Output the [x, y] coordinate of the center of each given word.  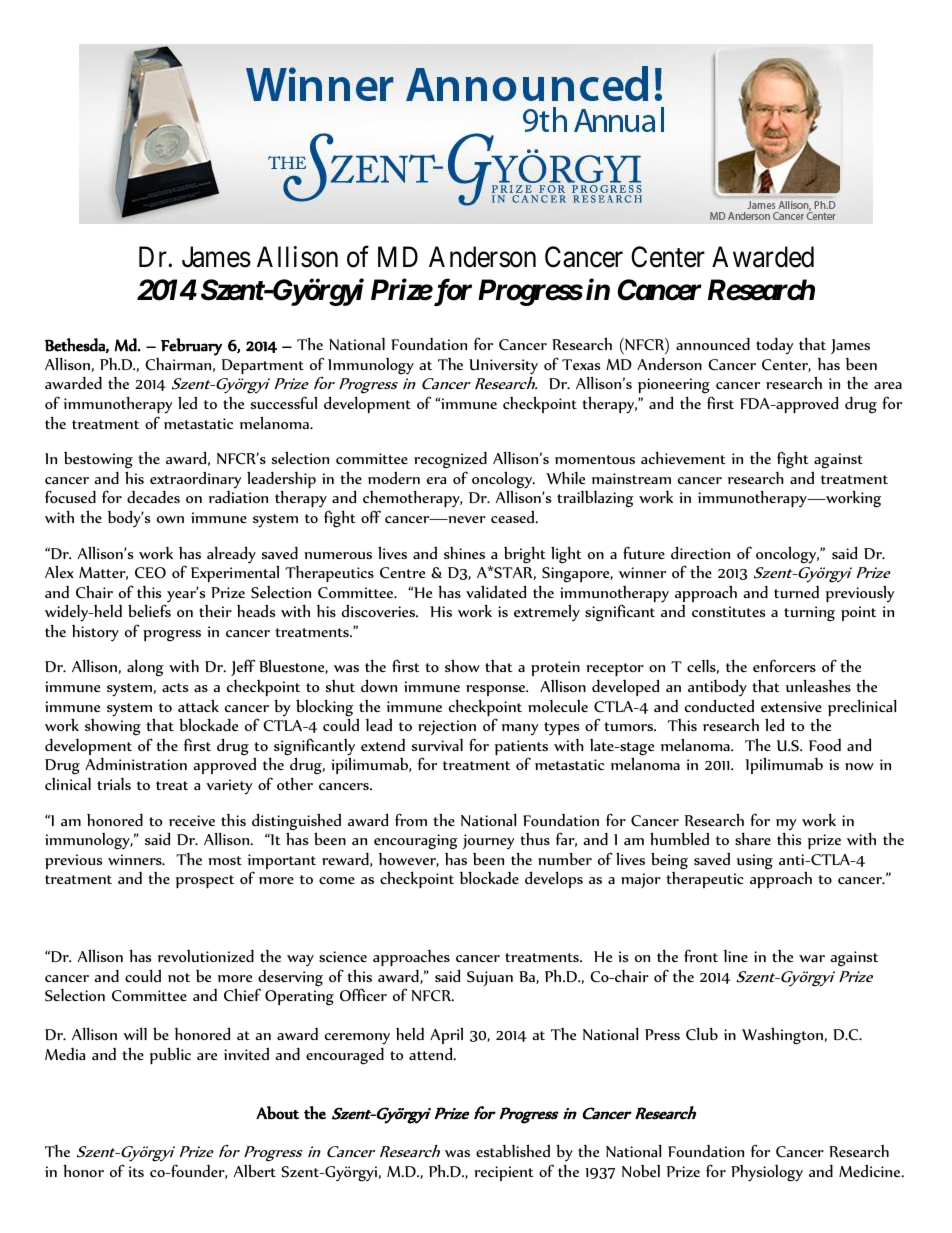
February [191, 347]
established [513, 1150]
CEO [150, 573]
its [136, 1171]
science [343, 956]
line [736, 956]
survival [437, 745]
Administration [136, 763]
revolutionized [206, 955]
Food [825, 745]
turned [796, 592]
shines [464, 553]
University [503, 367]
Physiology [767, 1173]
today [775, 345]
